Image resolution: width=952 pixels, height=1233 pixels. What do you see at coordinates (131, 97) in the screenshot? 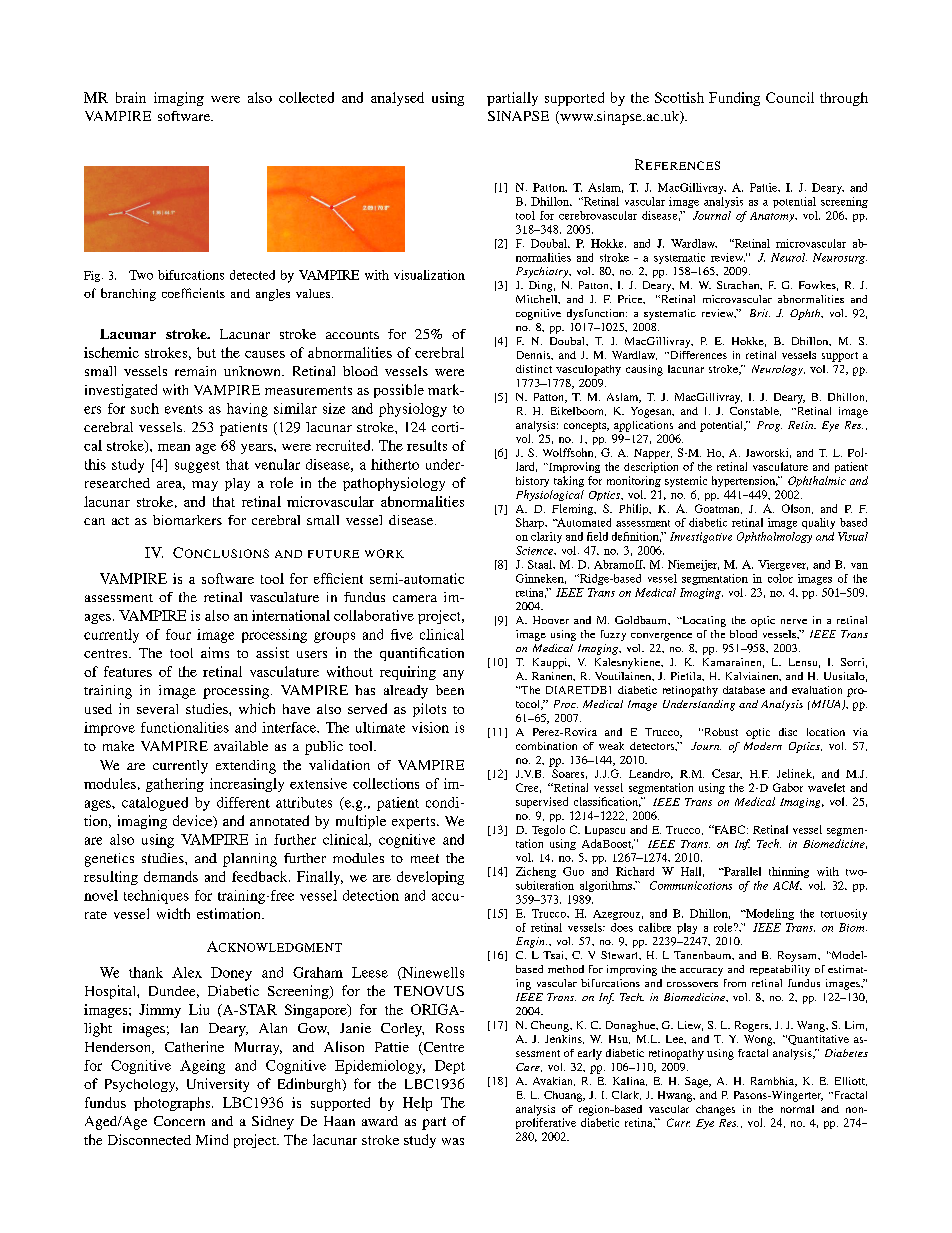
I see `brain` at bounding box center [131, 97].
